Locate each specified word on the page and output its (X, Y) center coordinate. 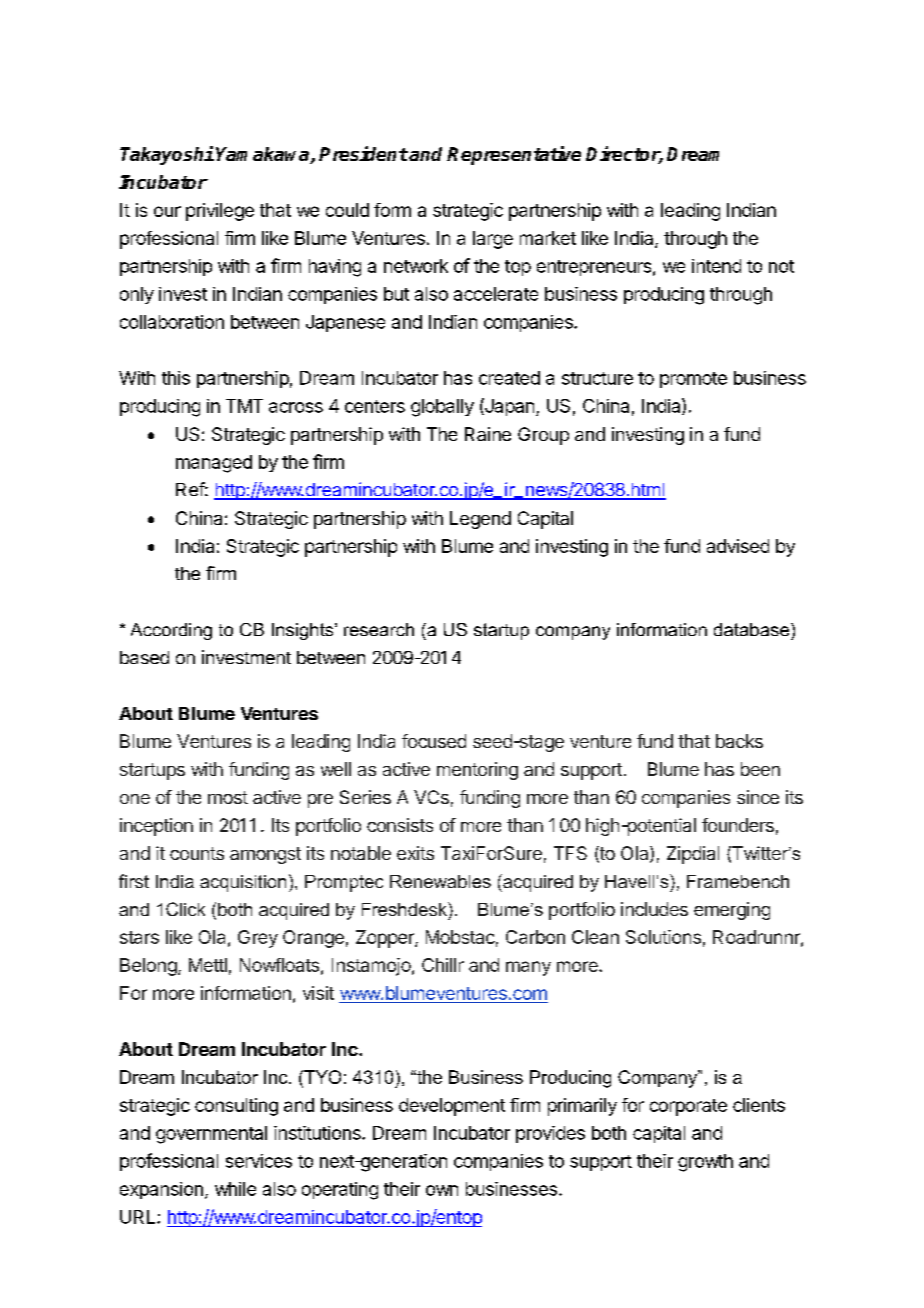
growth (705, 1163)
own (442, 1190)
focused (434, 741)
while (235, 1189)
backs (739, 741)
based (144, 657)
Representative (514, 155)
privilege (220, 212)
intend (716, 266)
